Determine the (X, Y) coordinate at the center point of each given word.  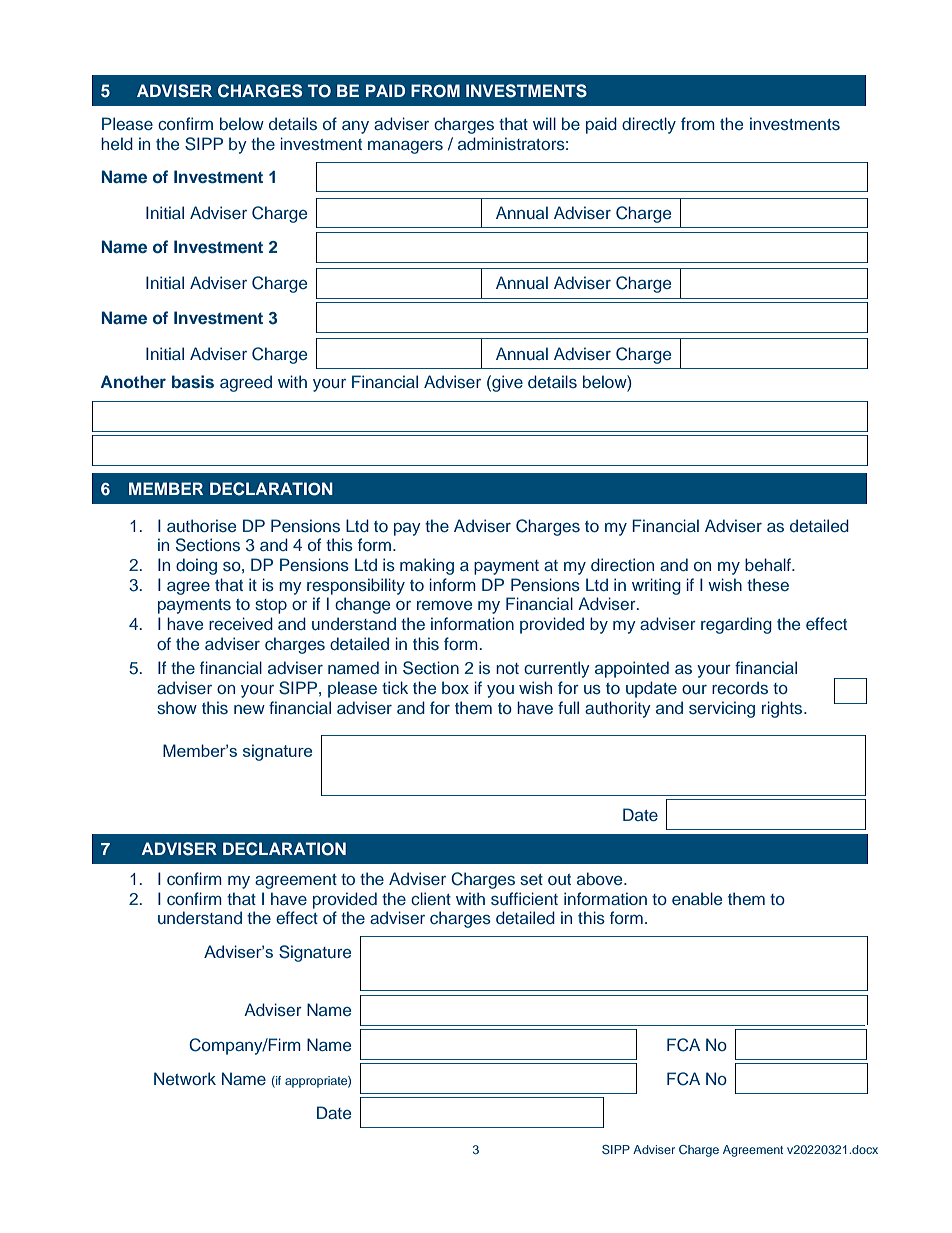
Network (185, 1078)
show (177, 708)
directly (649, 125)
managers (405, 147)
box (455, 687)
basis (193, 381)
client (431, 898)
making (427, 566)
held (117, 143)
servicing (722, 709)
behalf (769, 564)
